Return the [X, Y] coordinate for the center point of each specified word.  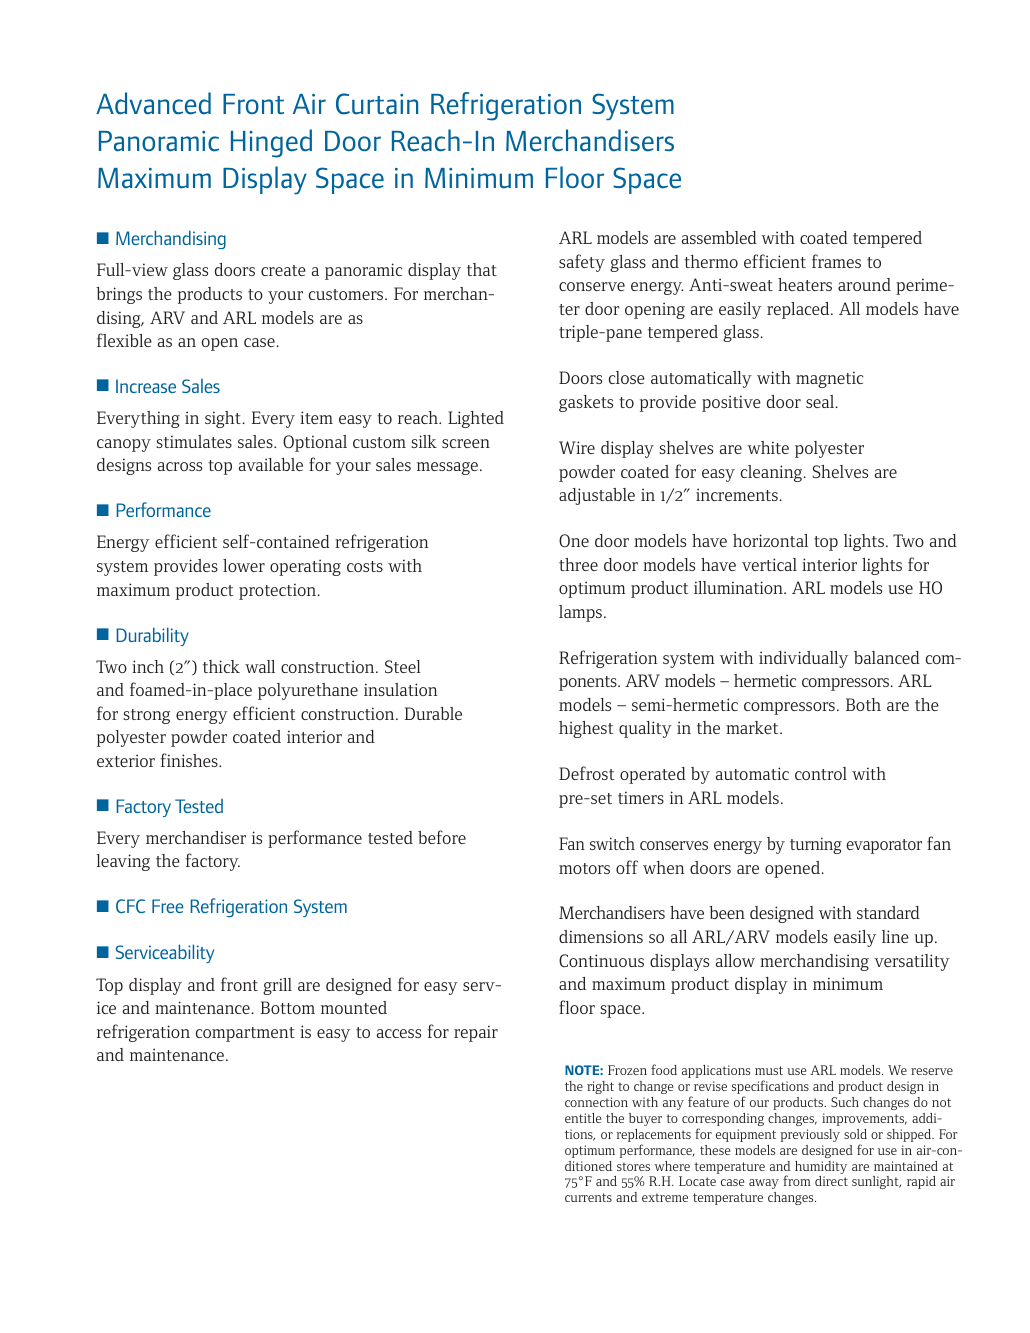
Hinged [271, 143]
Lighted [476, 419]
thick [221, 666]
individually [803, 659]
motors [584, 868]
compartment [245, 1034]
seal [821, 401]
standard [888, 912]
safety [582, 263]
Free [168, 906]
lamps [580, 613]
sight [223, 419]
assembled [719, 237]
